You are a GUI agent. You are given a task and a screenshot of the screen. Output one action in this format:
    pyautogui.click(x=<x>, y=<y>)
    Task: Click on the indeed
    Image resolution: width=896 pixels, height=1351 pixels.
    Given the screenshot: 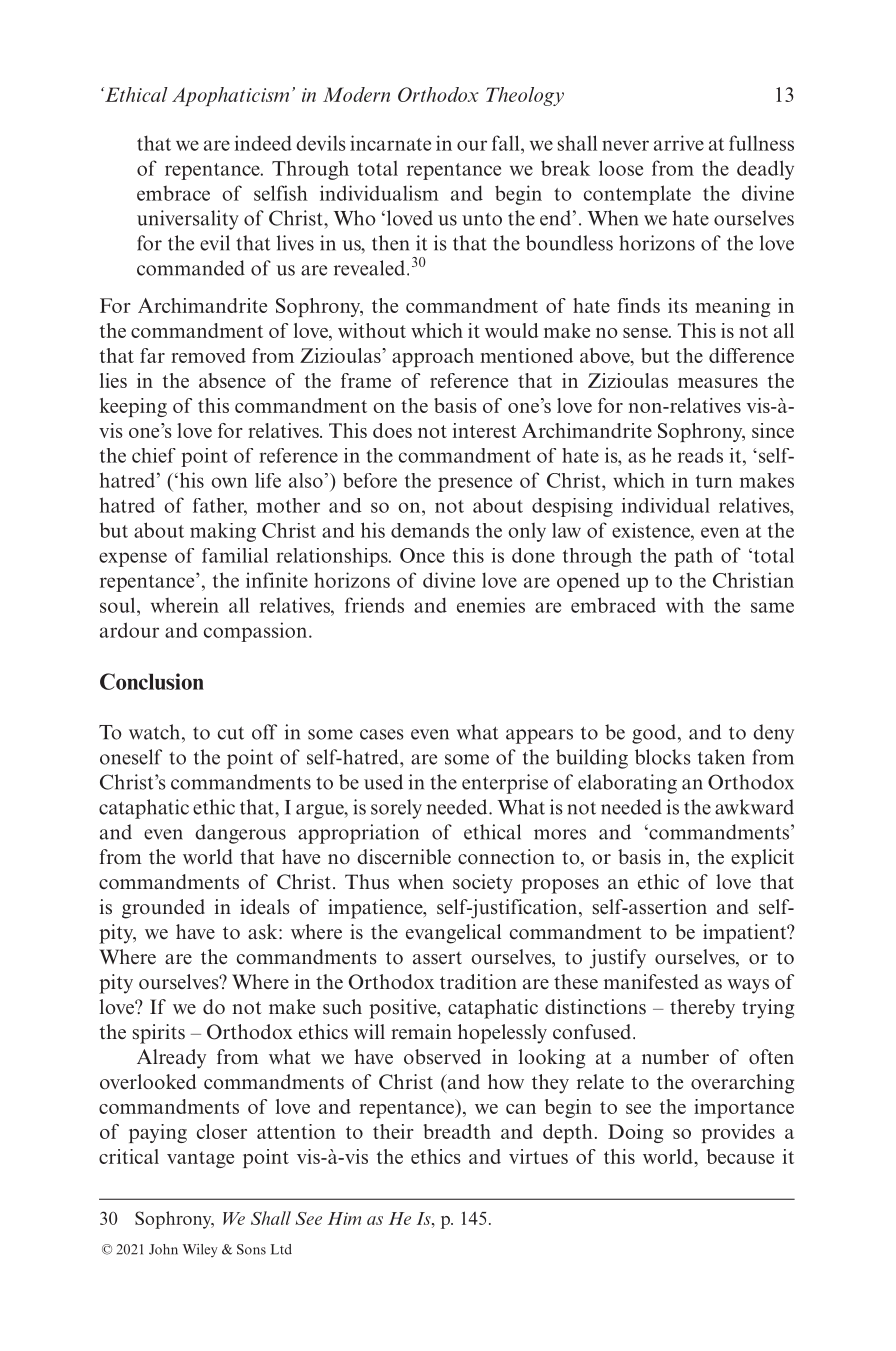 What is the action you would take?
    pyautogui.click(x=263, y=143)
